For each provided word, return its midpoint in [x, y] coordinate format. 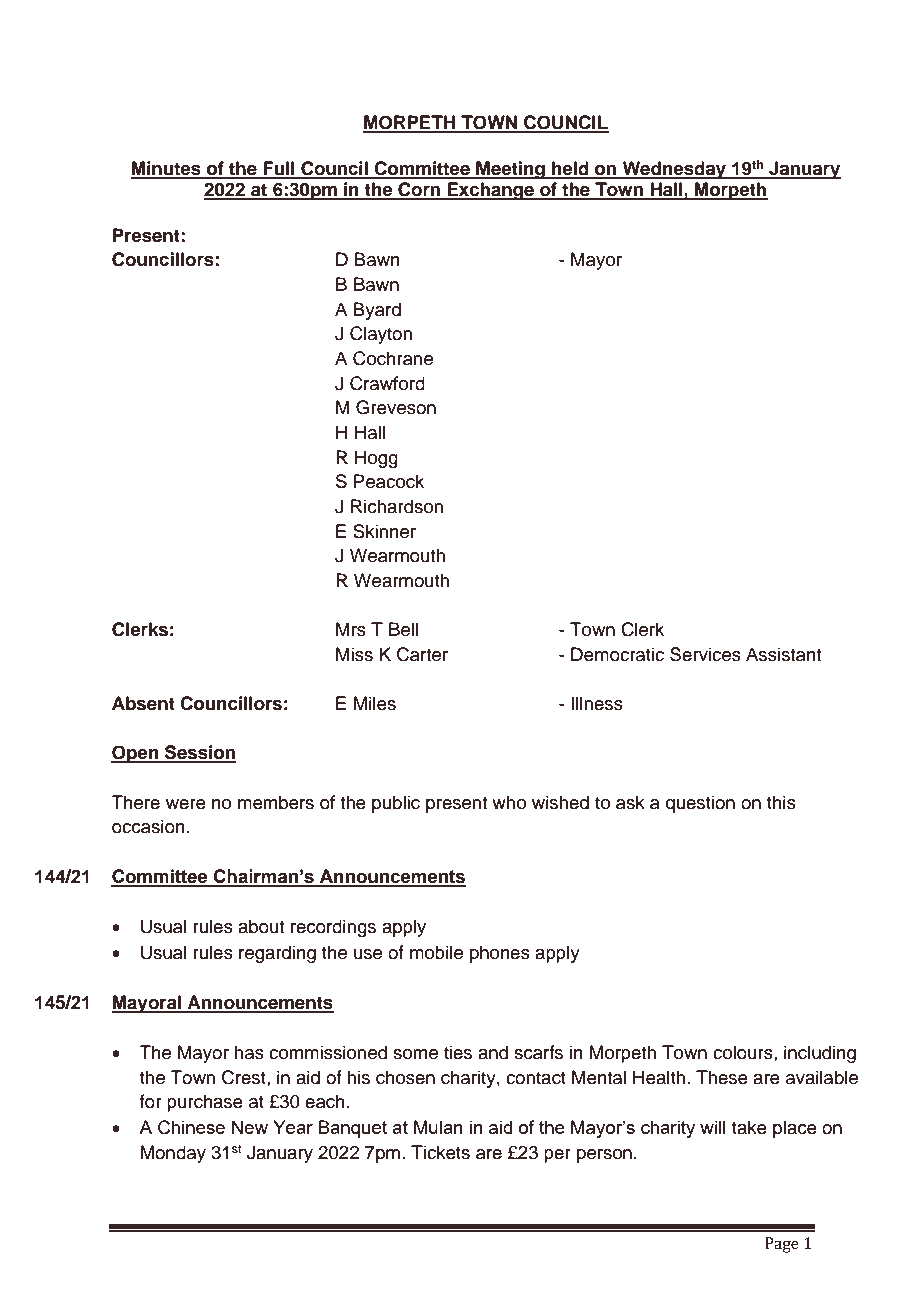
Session [199, 753]
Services [705, 654]
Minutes [167, 169]
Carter [422, 654]
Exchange [490, 191]
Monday [173, 1154]
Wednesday [674, 170]
